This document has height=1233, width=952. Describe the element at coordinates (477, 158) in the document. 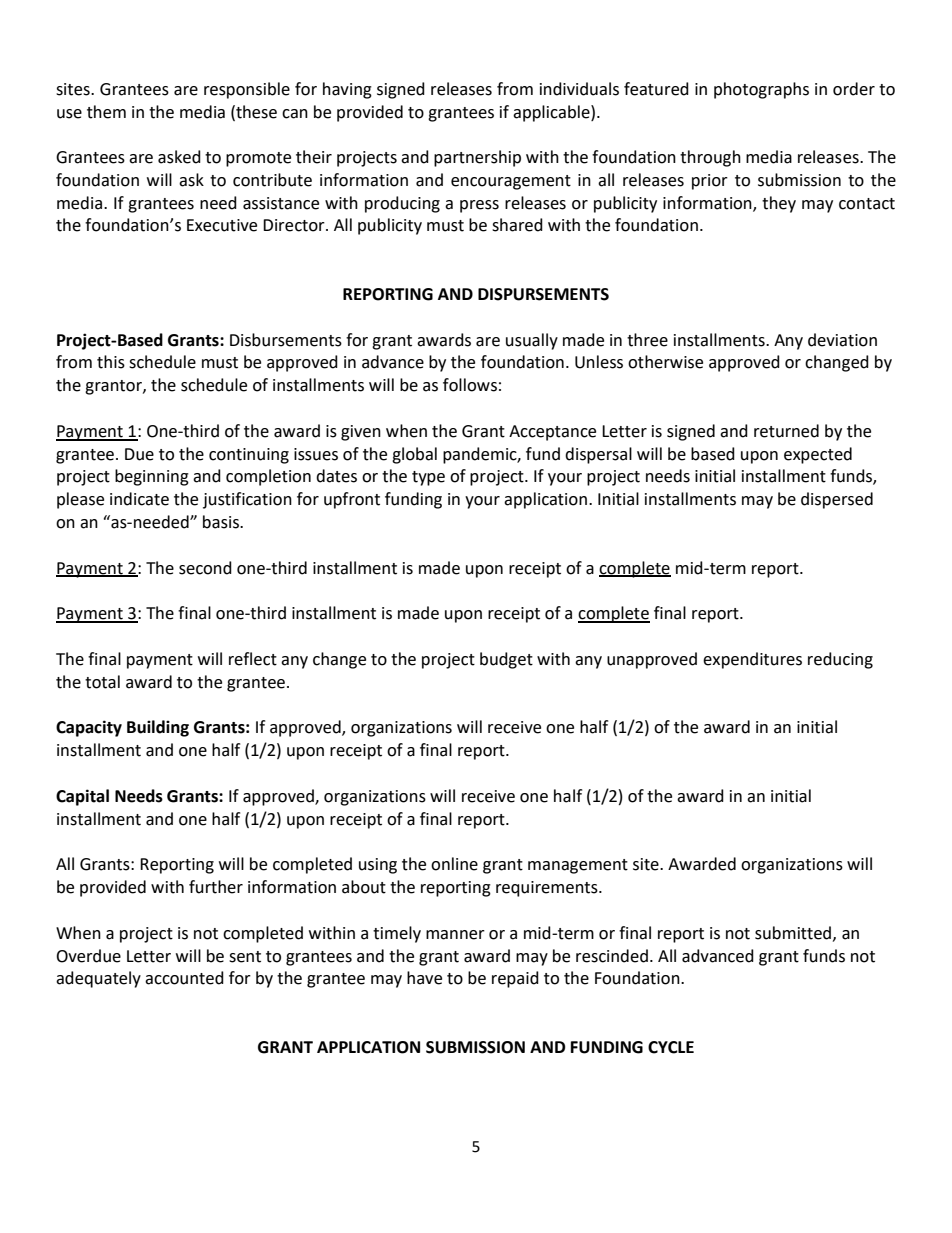

I see `partnership` at that location.
